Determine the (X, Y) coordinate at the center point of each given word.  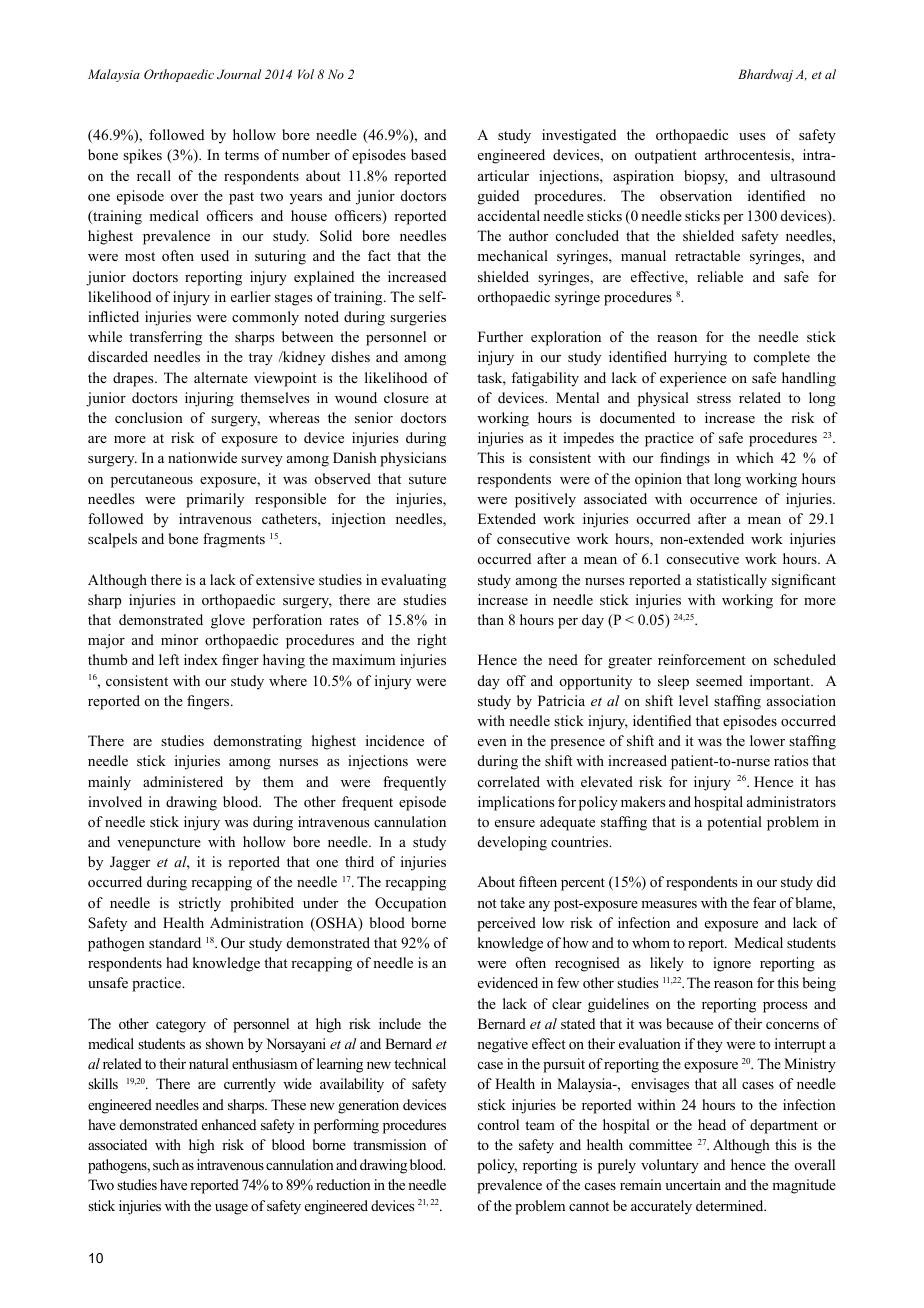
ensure (515, 823)
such (166, 1164)
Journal (239, 74)
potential (734, 823)
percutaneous (152, 481)
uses (752, 136)
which (755, 457)
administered (183, 781)
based (428, 154)
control (498, 1124)
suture (427, 479)
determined (731, 1205)
